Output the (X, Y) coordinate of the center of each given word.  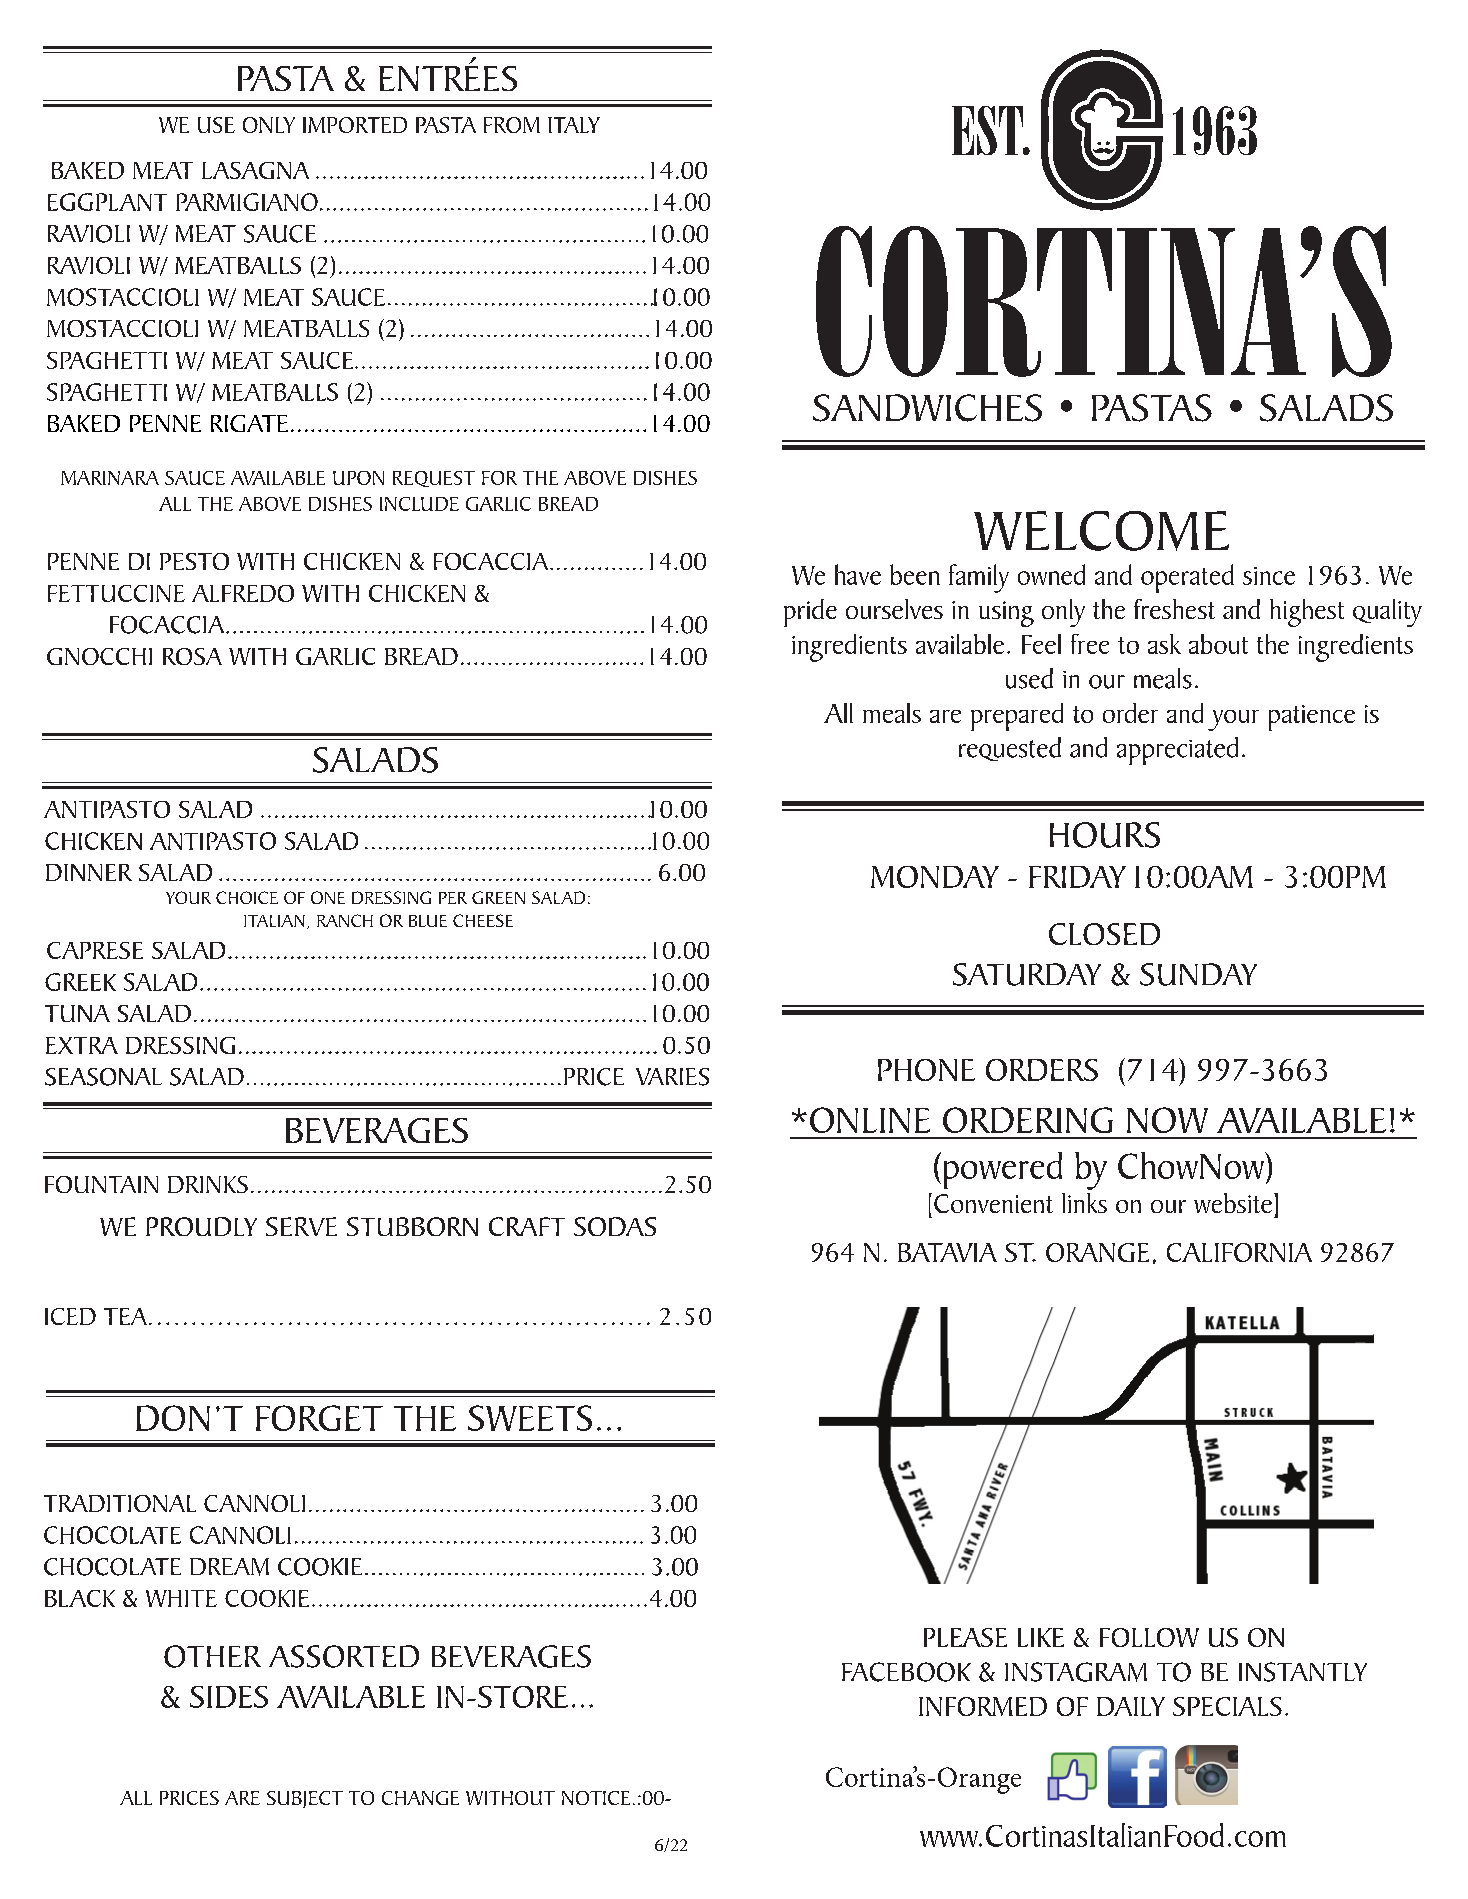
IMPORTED (355, 125)
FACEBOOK (906, 1672)
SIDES (229, 1697)
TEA (127, 1316)
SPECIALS (1227, 1706)
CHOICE (247, 897)
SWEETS (530, 1418)
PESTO (194, 561)
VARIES (672, 1077)
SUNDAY (1198, 974)
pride (810, 613)
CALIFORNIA (1239, 1252)
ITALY (574, 125)
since (1269, 576)
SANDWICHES (927, 408)
